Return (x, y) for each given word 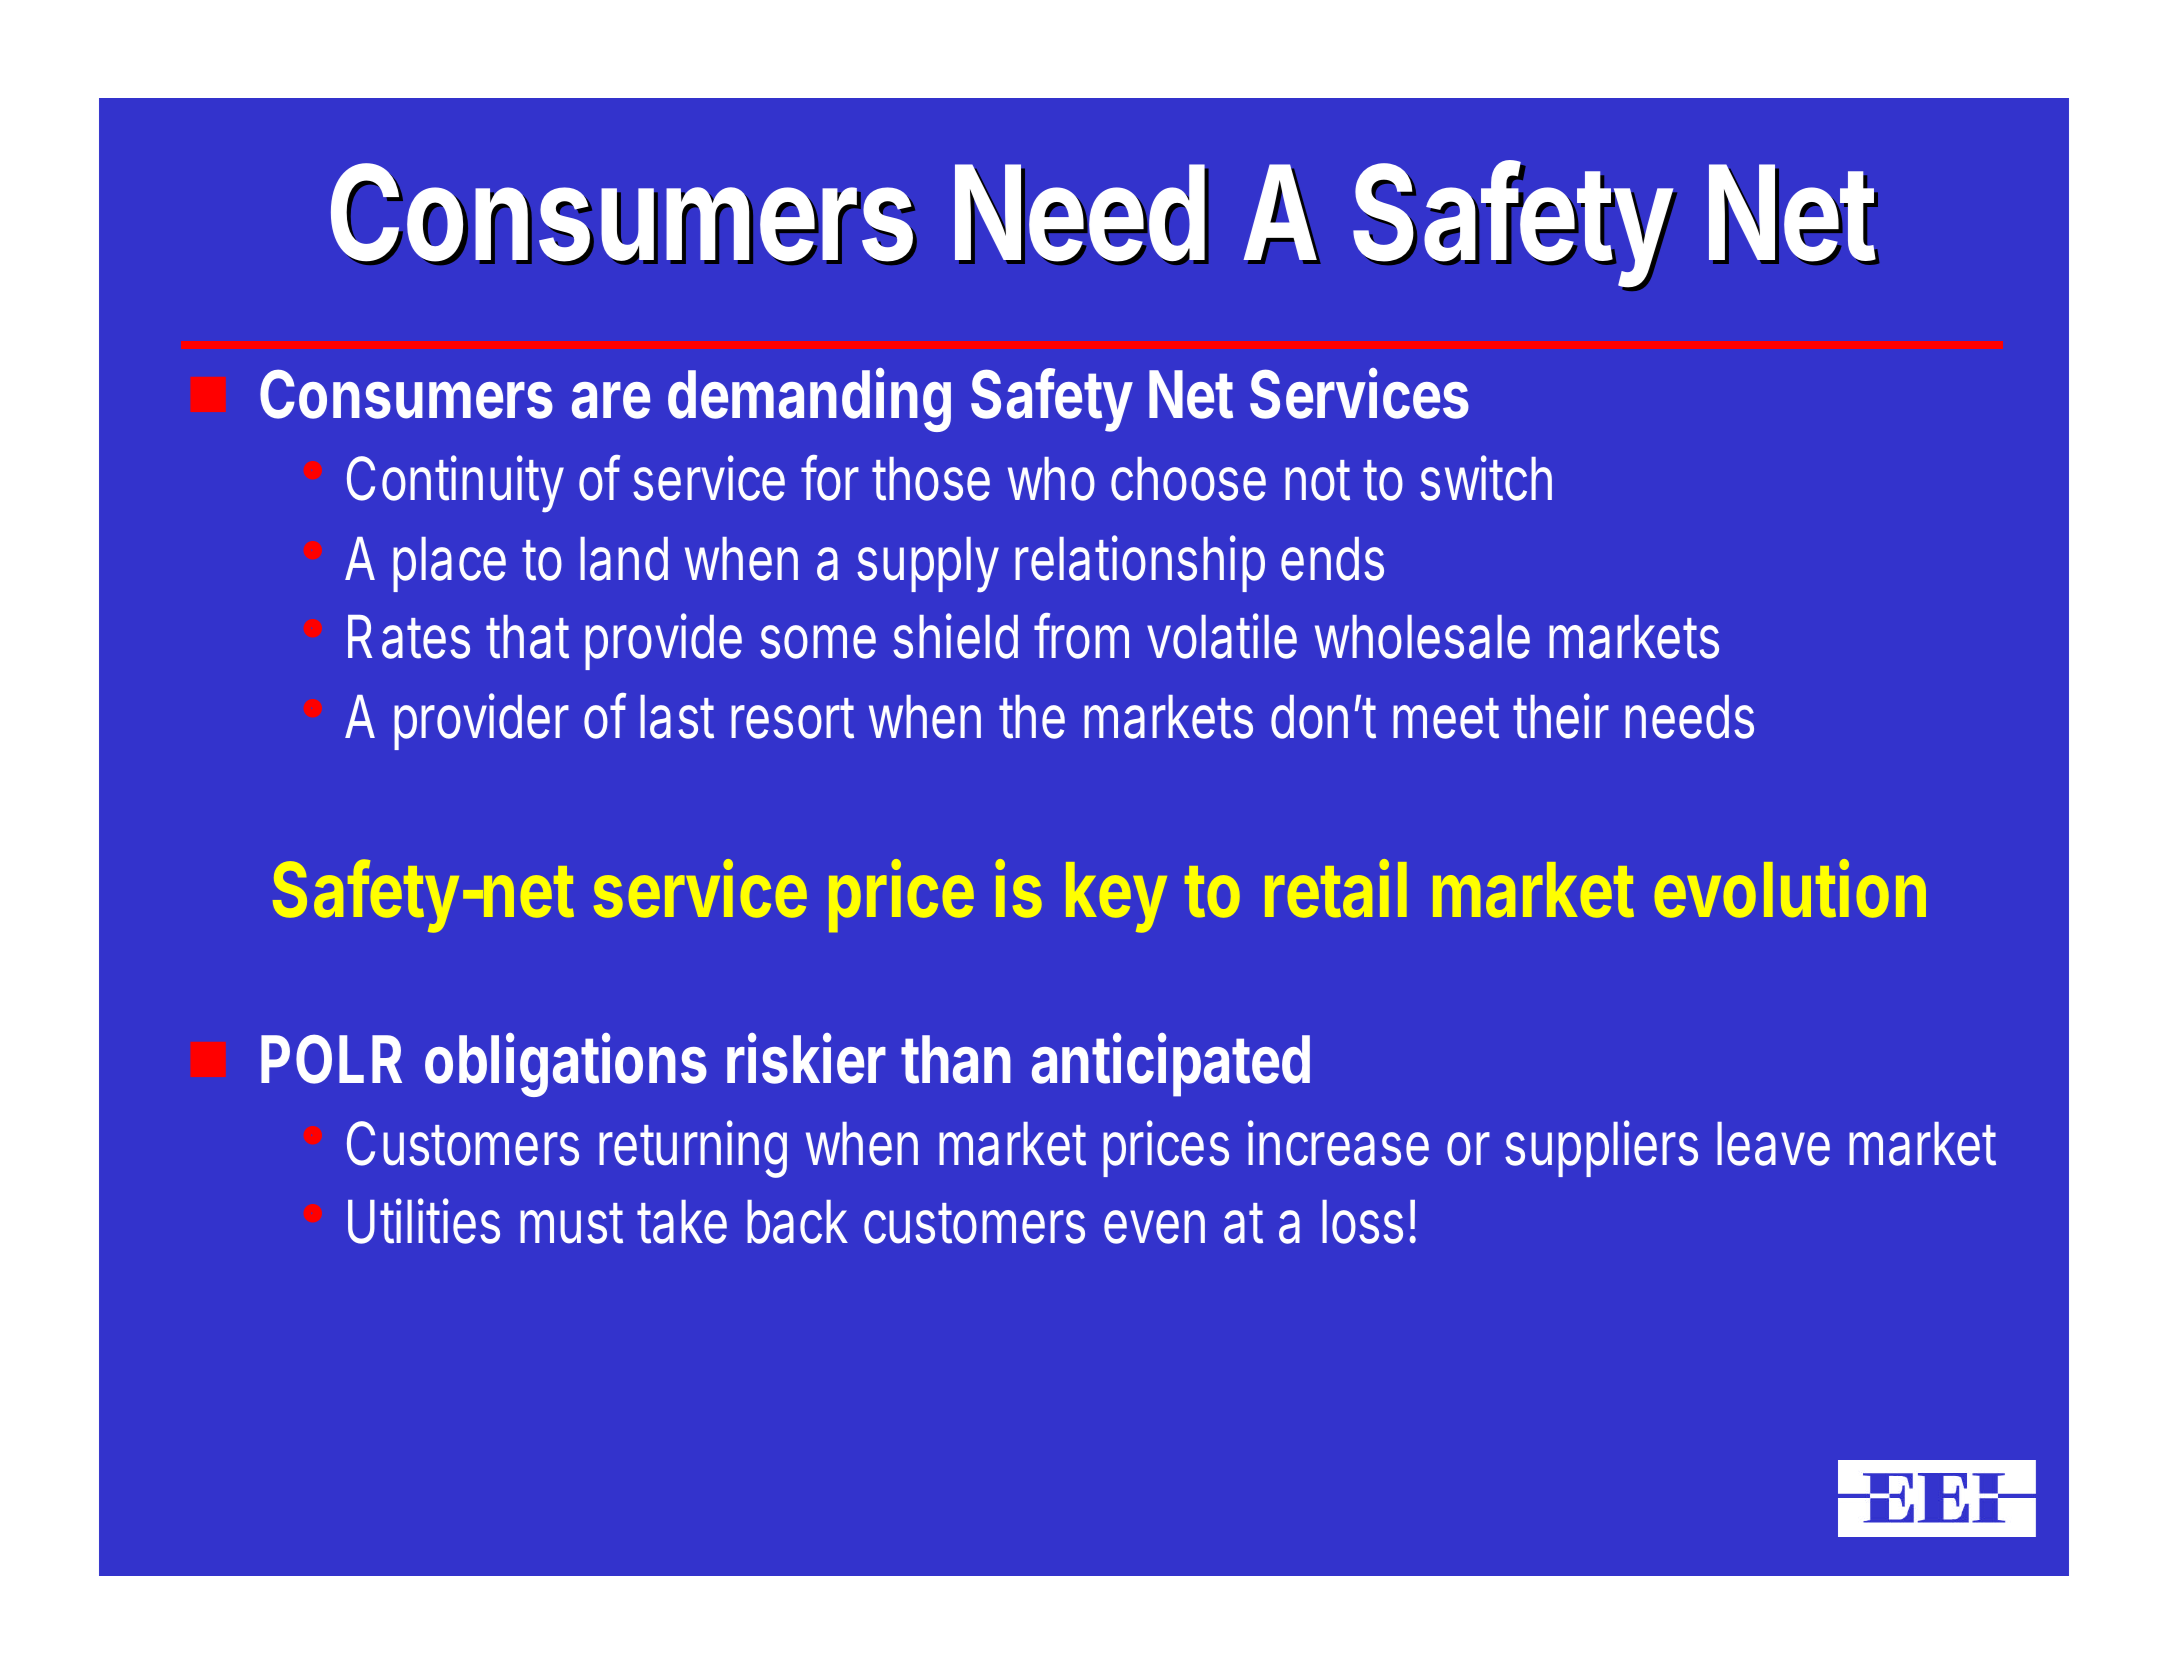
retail (1335, 889)
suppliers (1601, 1148)
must (571, 1223)
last (677, 717)
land (624, 559)
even (1154, 1227)
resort (792, 718)
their (1561, 716)
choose (1188, 479)
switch (1486, 478)
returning (693, 1149)
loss (1362, 1222)
